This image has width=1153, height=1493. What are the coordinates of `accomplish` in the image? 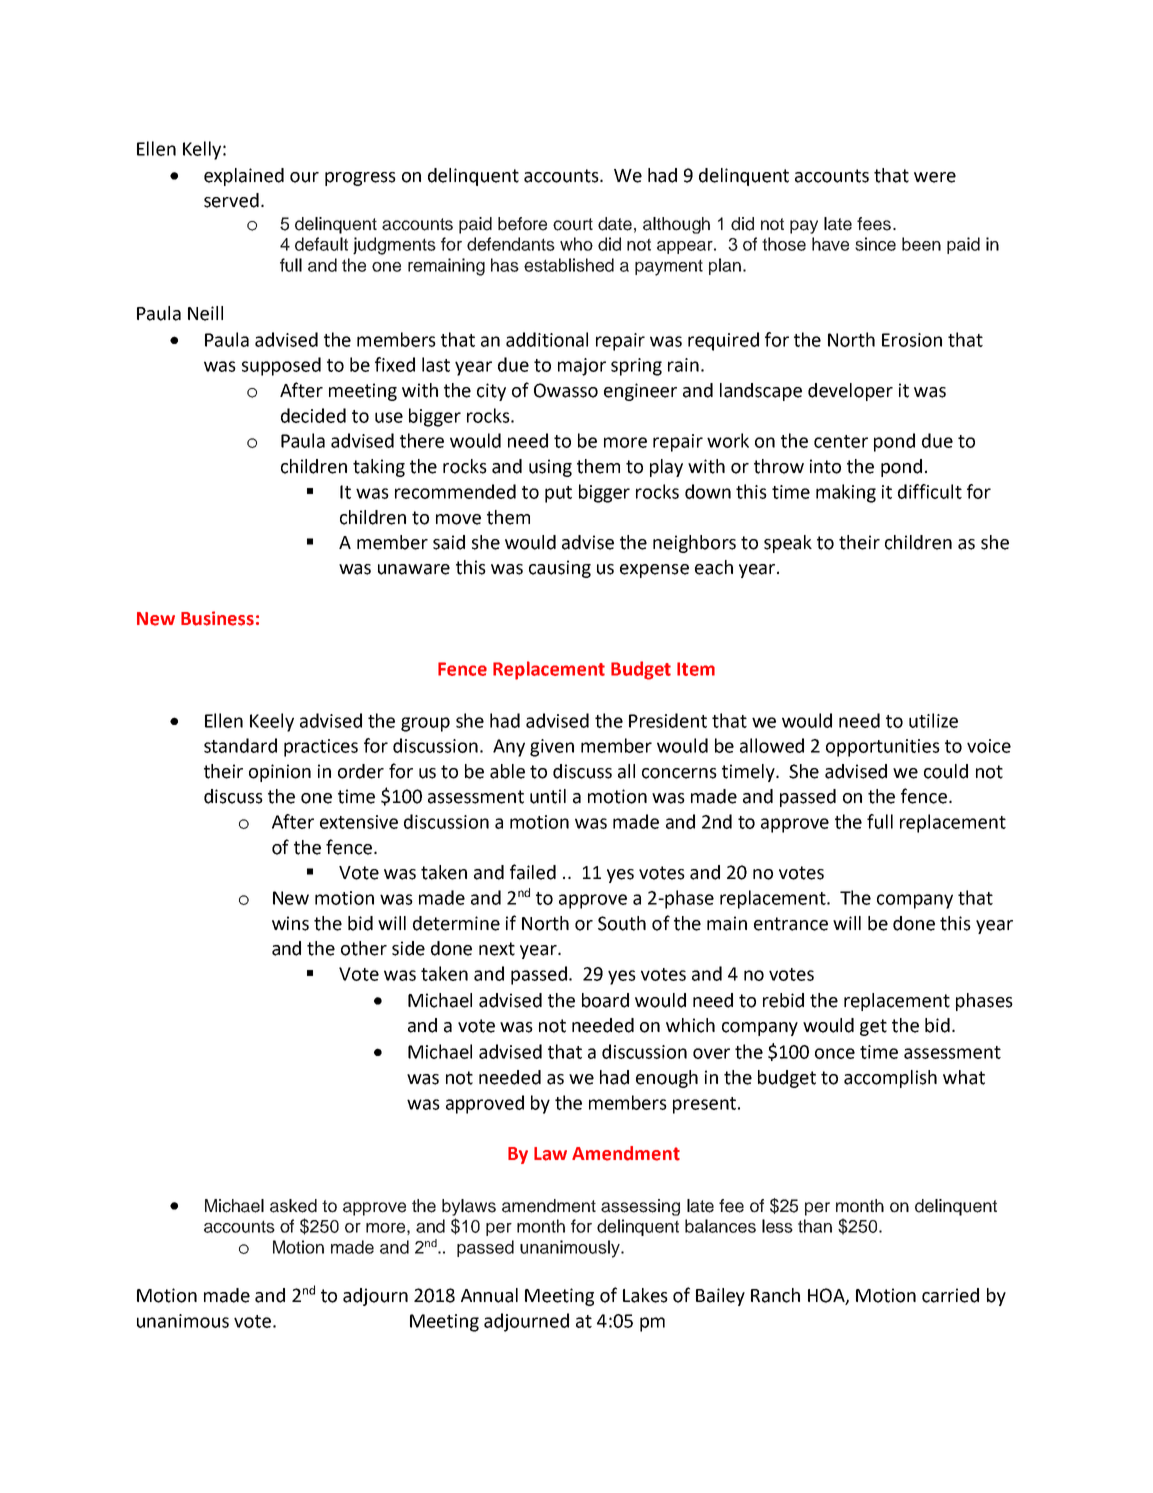 It's located at (890, 1079).
